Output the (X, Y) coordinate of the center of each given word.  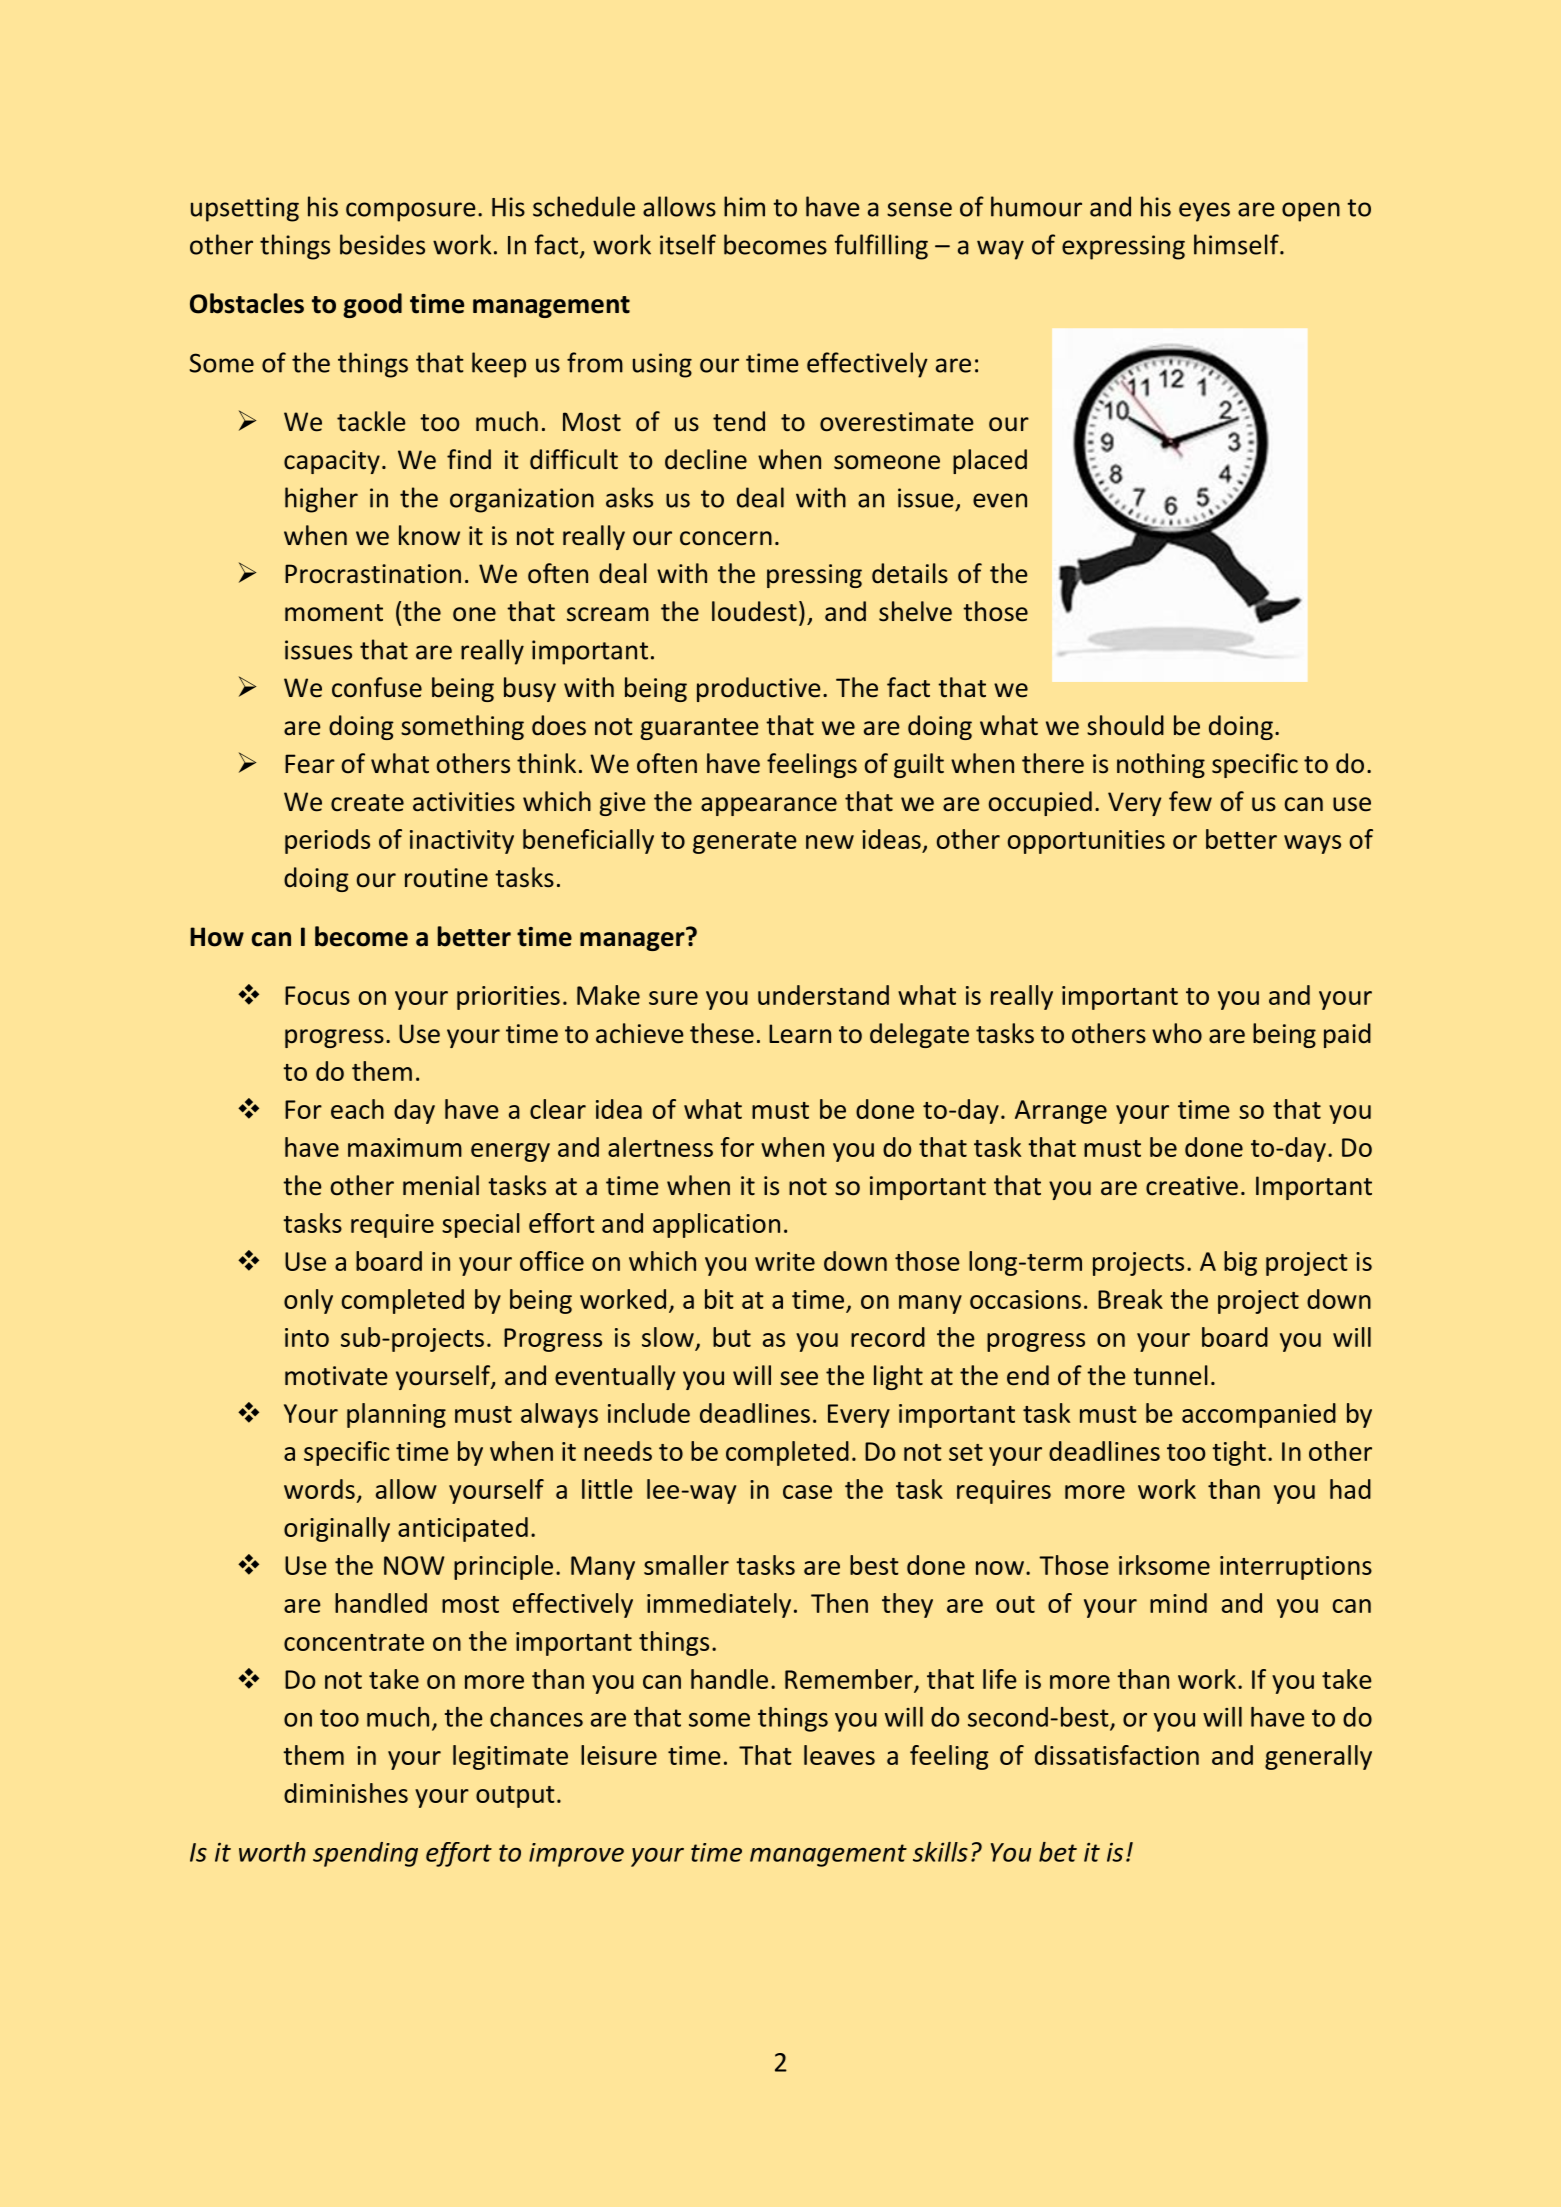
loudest (754, 611)
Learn (800, 1034)
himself (1237, 244)
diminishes (346, 1793)
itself (688, 244)
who (1177, 1033)
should (1125, 725)
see (799, 1378)
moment (334, 613)
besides (382, 244)
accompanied (1259, 1415)
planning (396, 1415)
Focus (317, 995)
